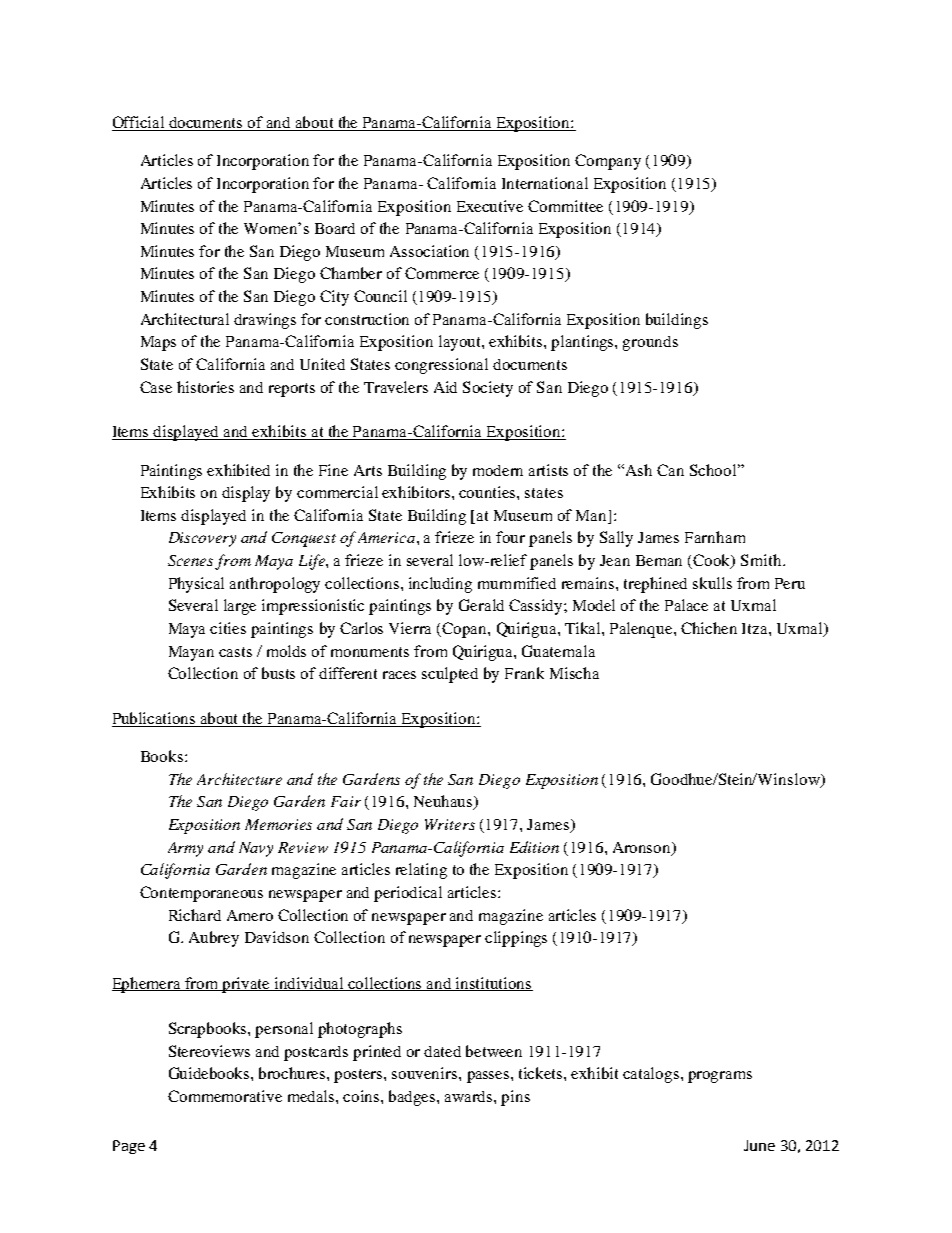 The image size is (952, 1233). What do you see at coordinates (481, 605) in the screenshot?
I see `Gerald` at bounding box center [481, 605].
